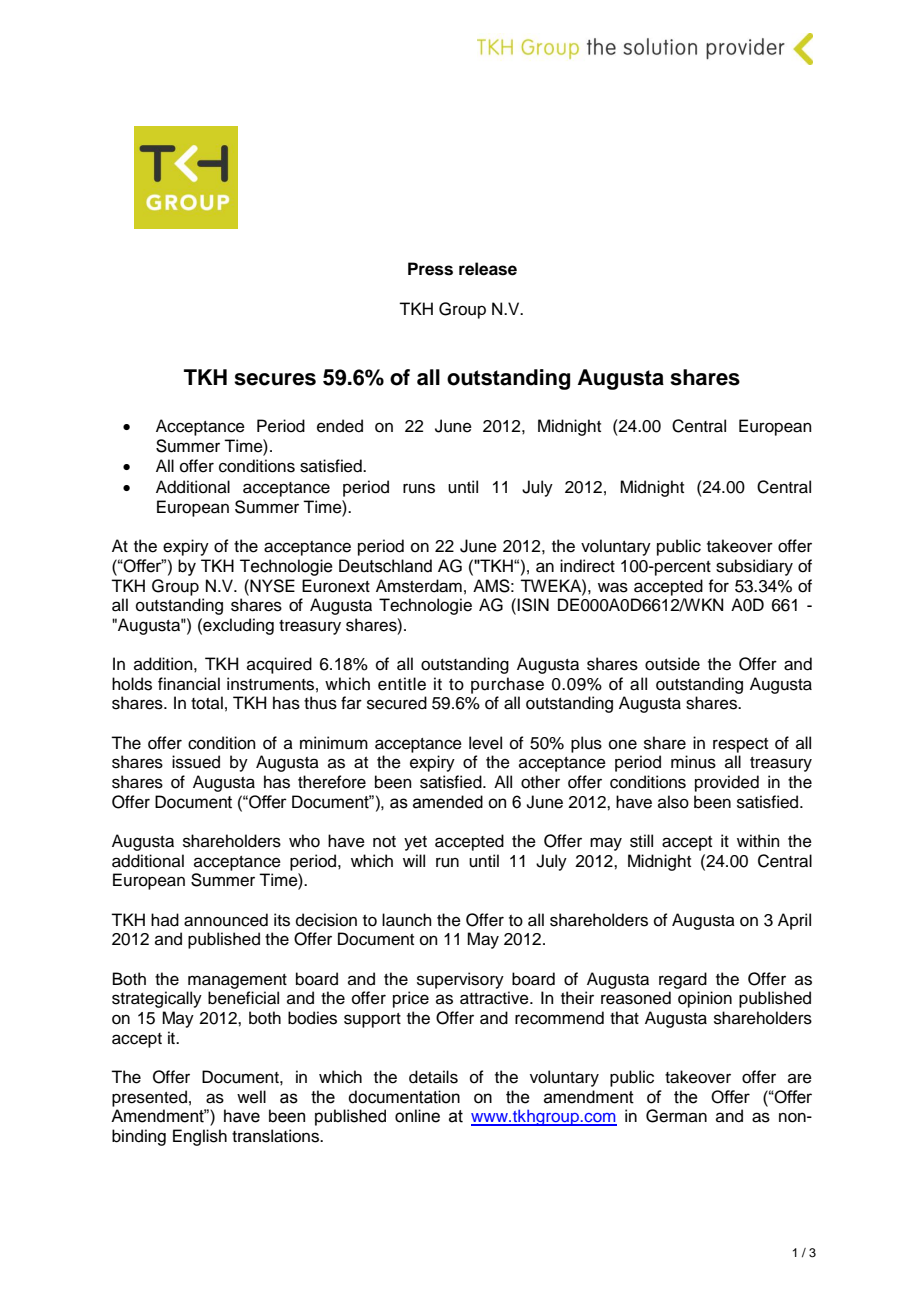 The image size is (924, 1308). I want to click on online, so click(417, 1116).
